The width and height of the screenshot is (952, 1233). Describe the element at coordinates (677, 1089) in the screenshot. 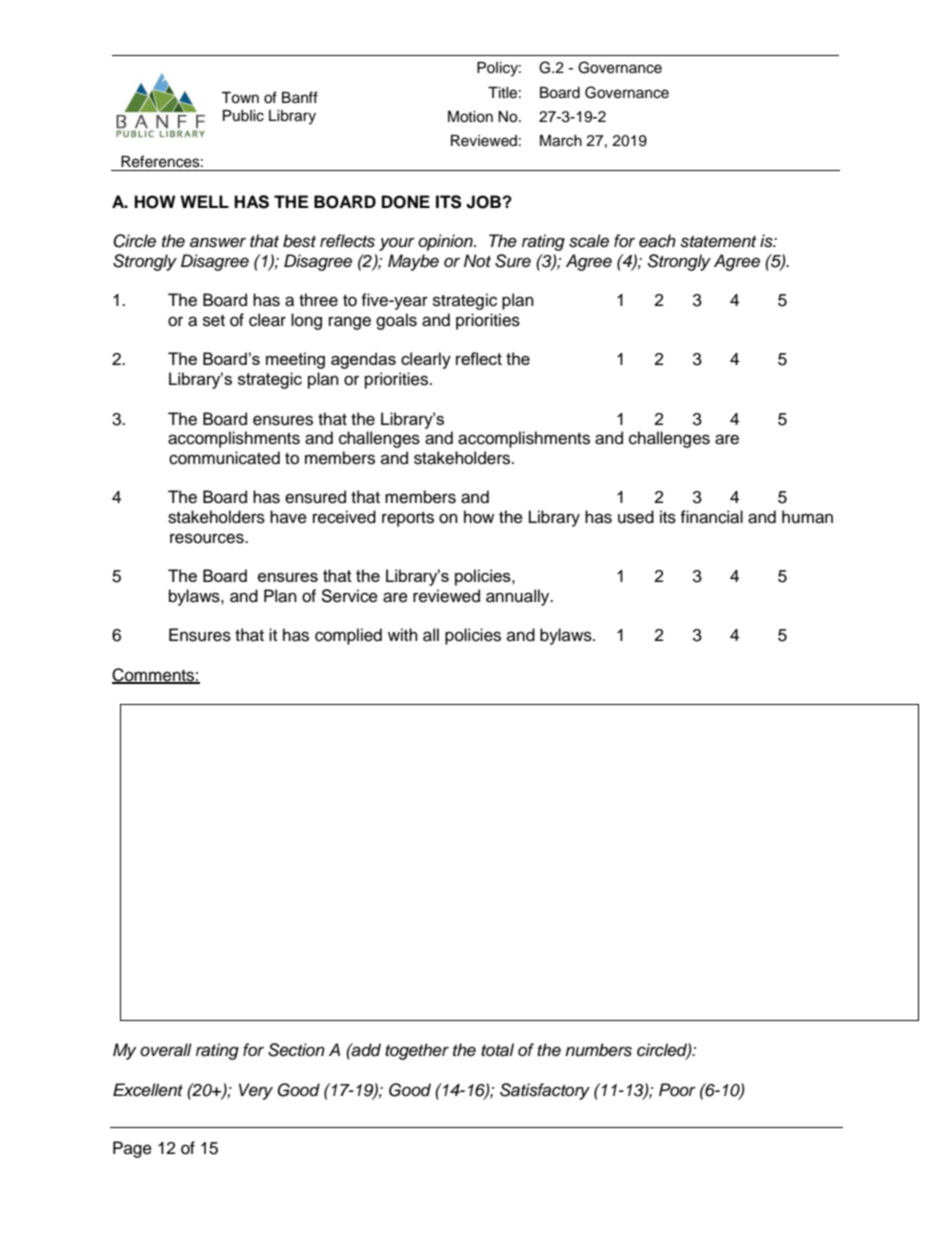

I see `Poor` at that location.
